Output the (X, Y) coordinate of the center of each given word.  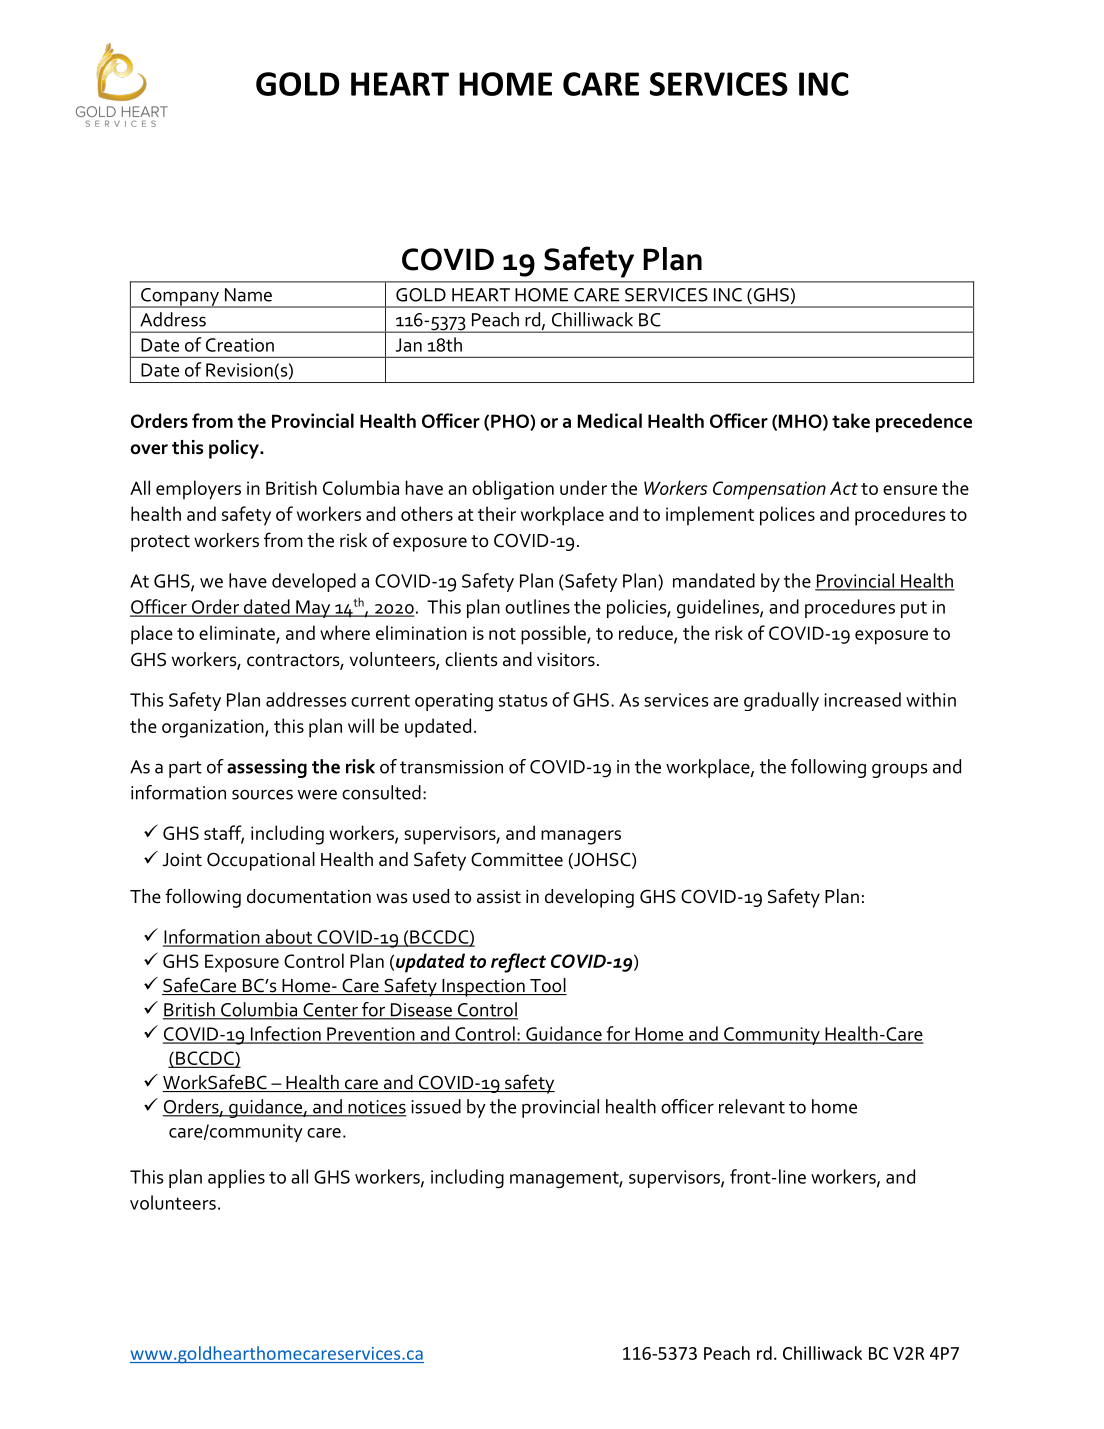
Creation (240, 345)
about (289, 937)
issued (436, 1106)
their (497, 513)
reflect (518, 963)
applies (236, 1178)
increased (862, 699)
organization (214, 728)
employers (198, 490)
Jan (409, 345)
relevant (752, 1106)
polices (787, 516)
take (851, 420)
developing (589, 898)
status (523, 700)
